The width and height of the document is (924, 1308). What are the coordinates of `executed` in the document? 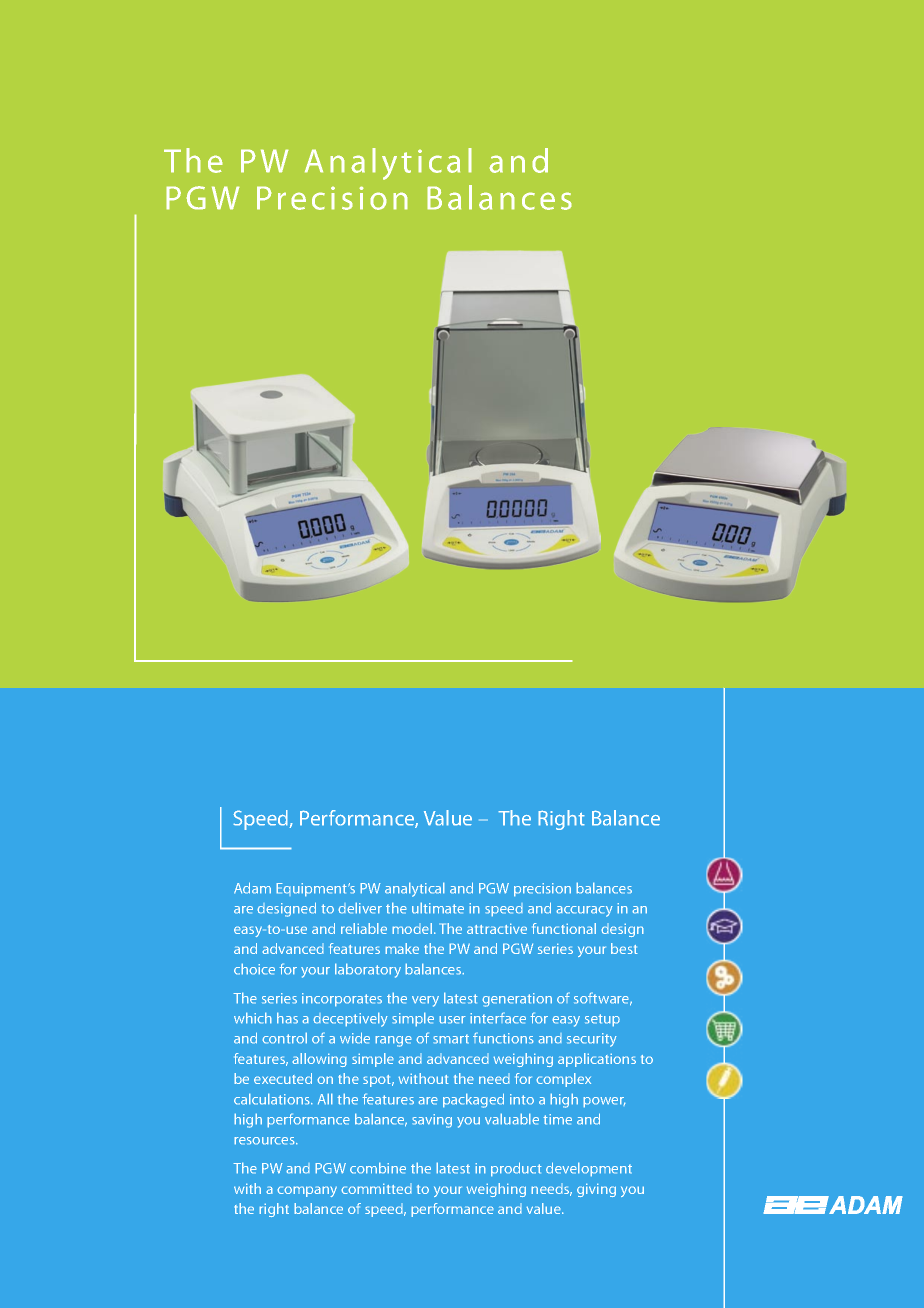 It's located at (283, 1078).
